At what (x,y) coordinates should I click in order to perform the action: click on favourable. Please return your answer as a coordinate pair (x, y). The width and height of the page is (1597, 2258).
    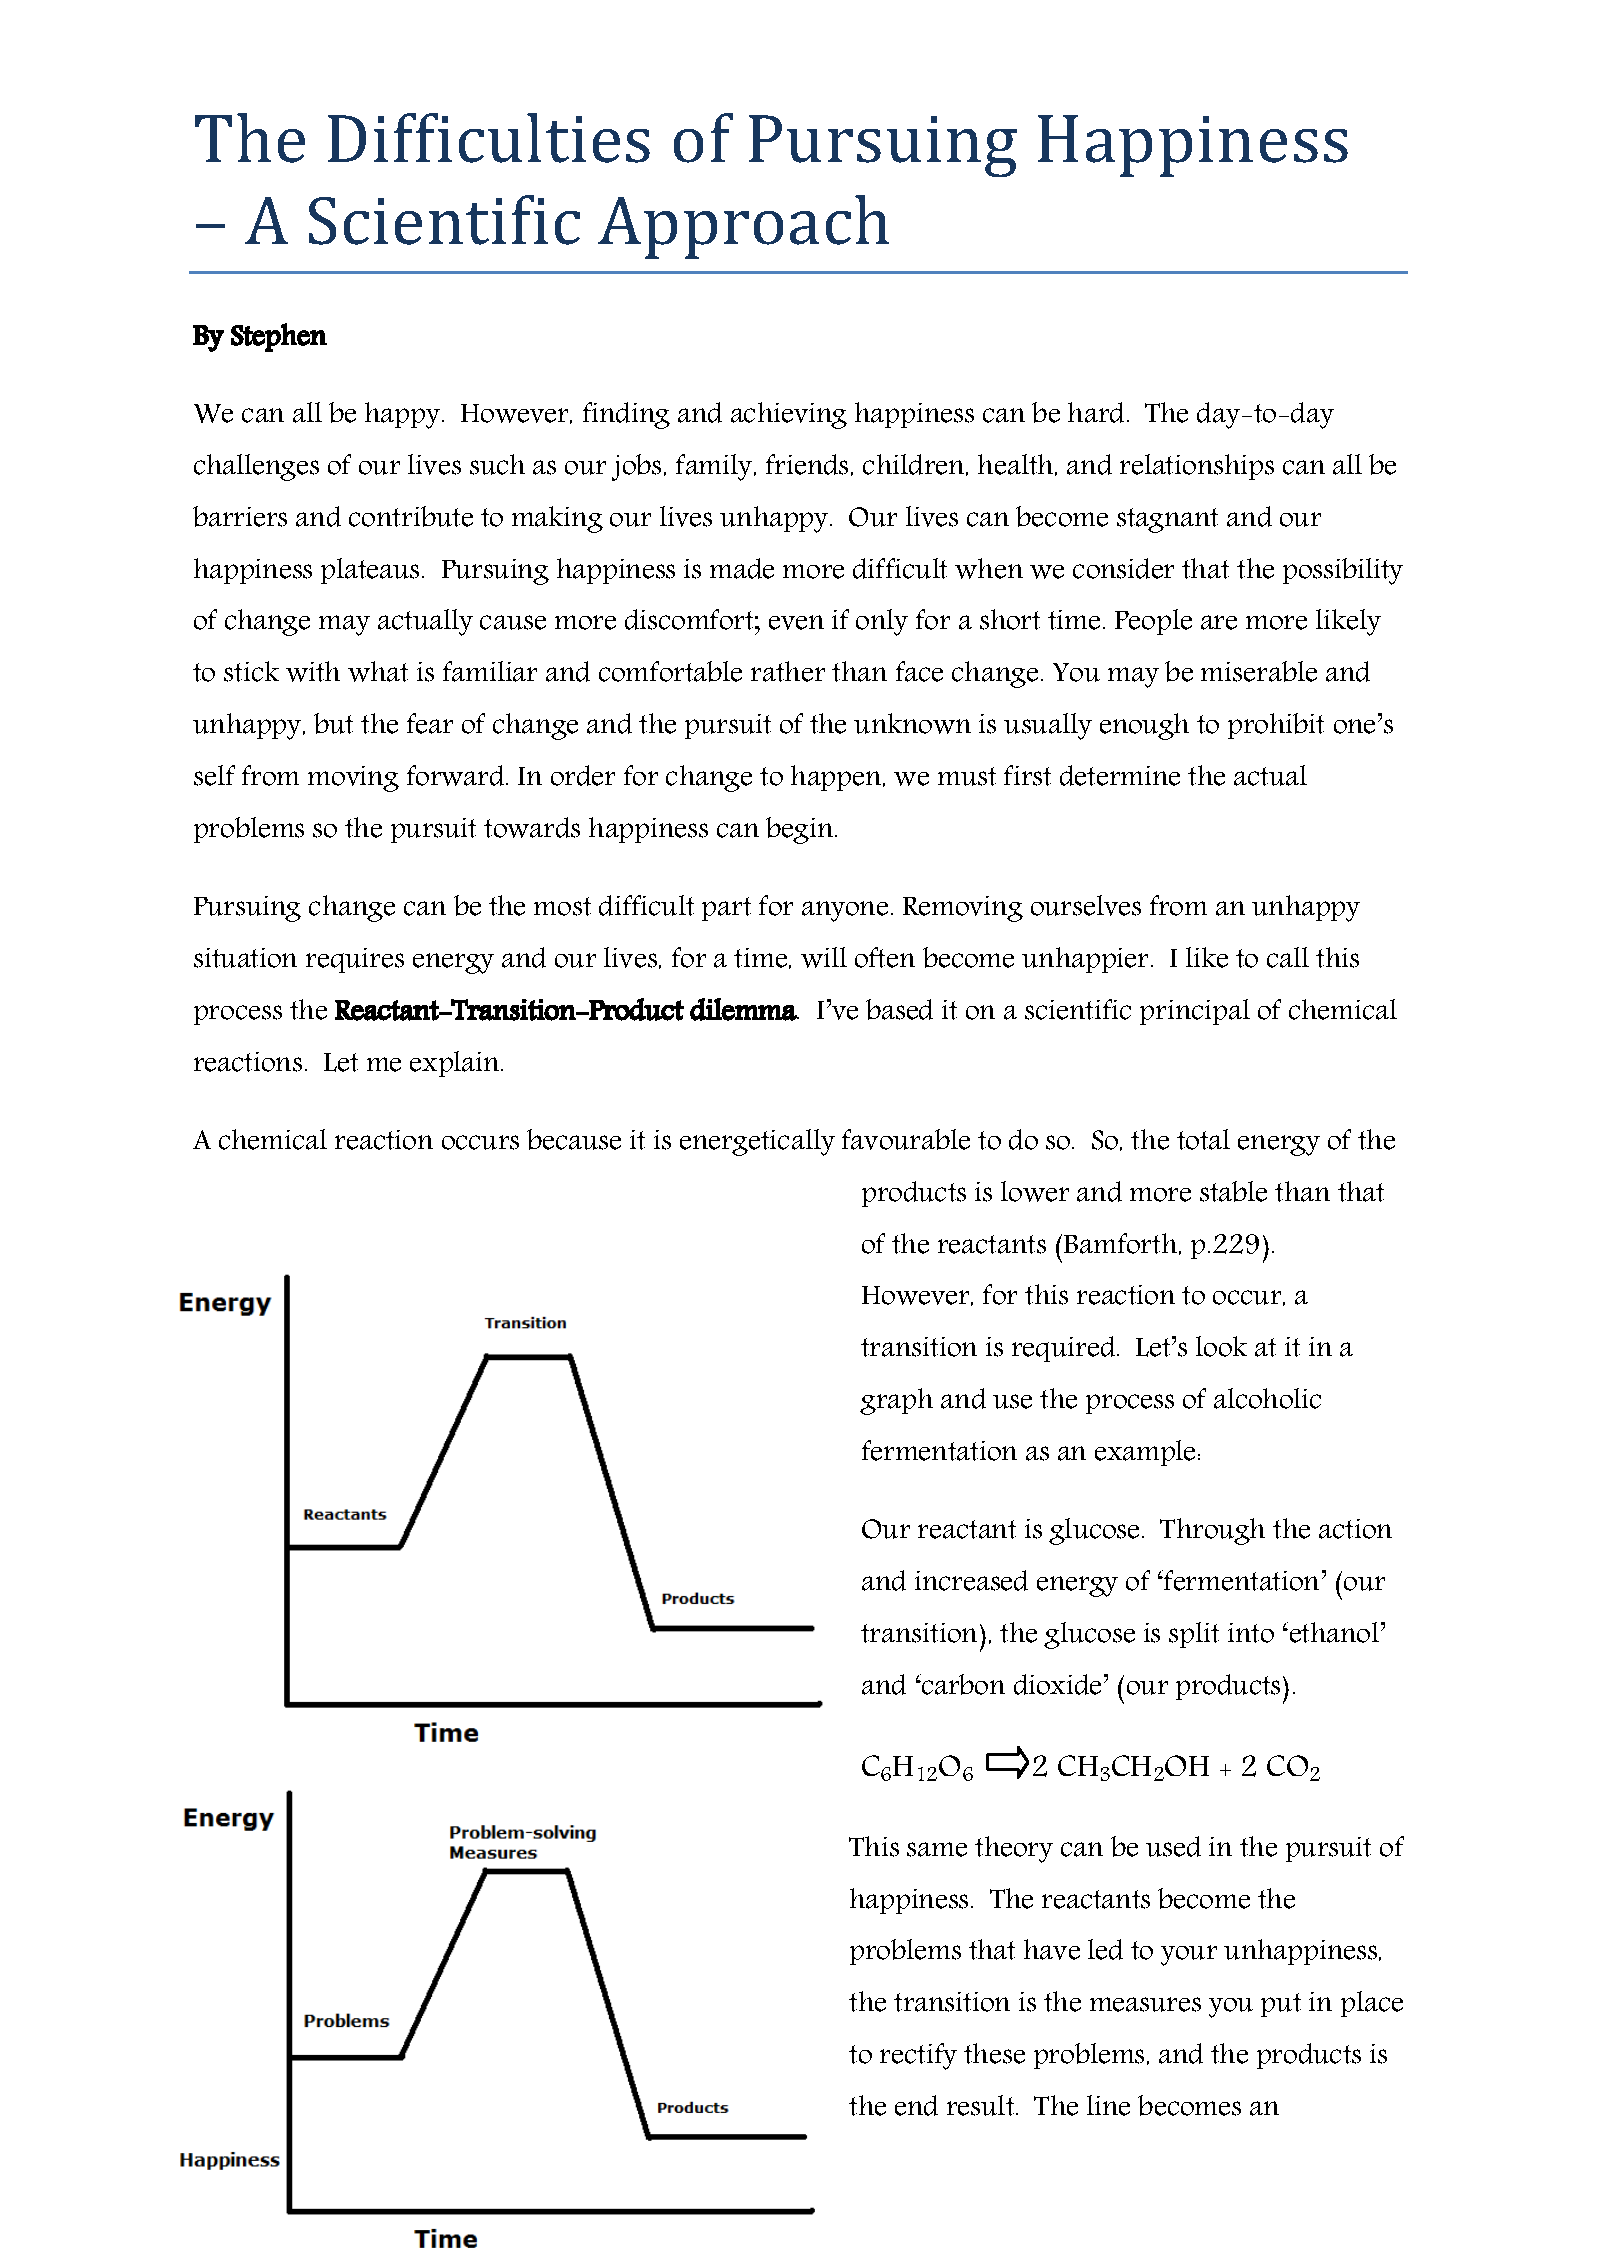
    Looking at the image, I should click on (906, 1139).
